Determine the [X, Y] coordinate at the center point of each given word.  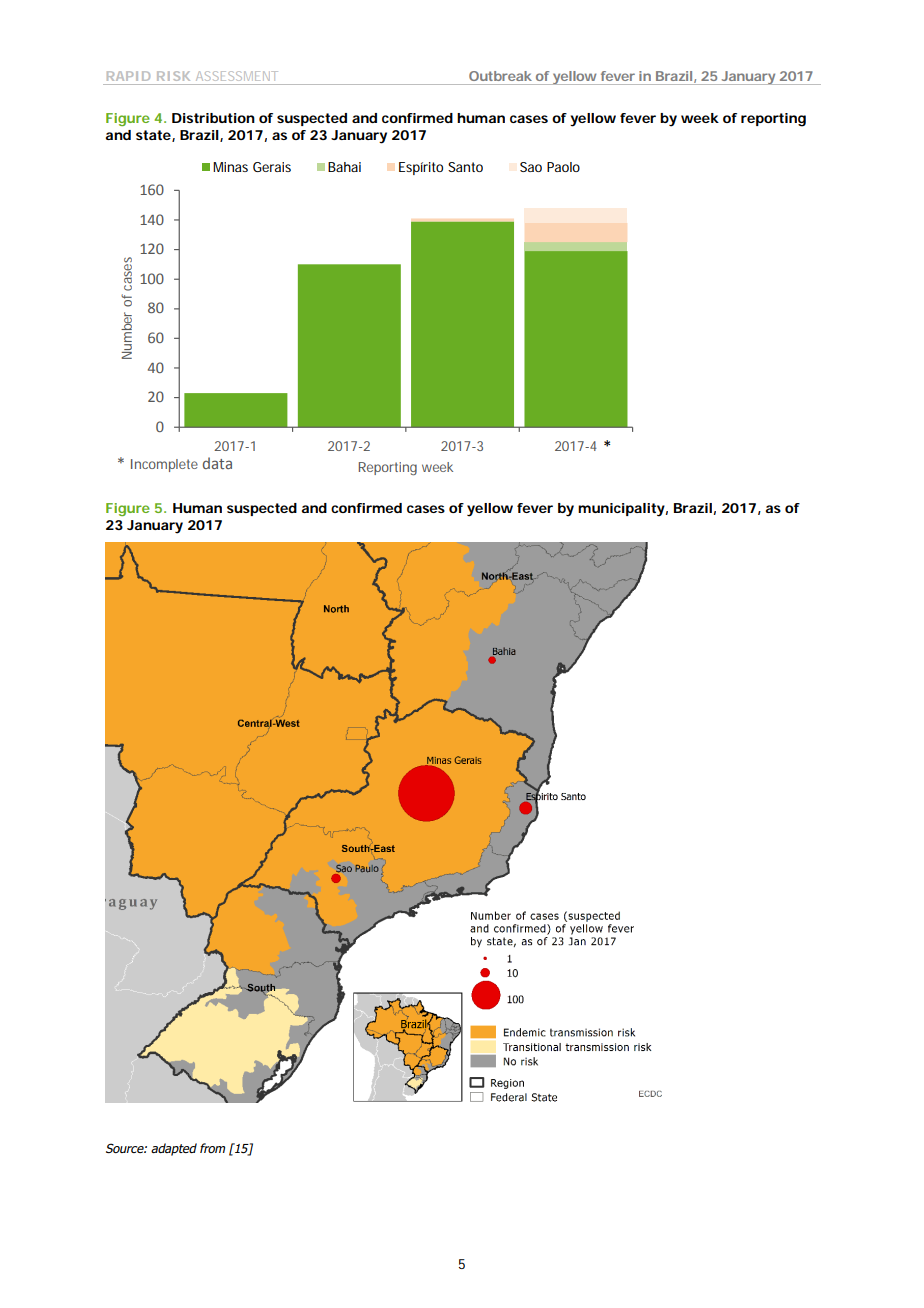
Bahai [344, 167]
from [212, 1148]
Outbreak [500, 76]
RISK [173, 76]
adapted [174, 1149]
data [217, 463]
